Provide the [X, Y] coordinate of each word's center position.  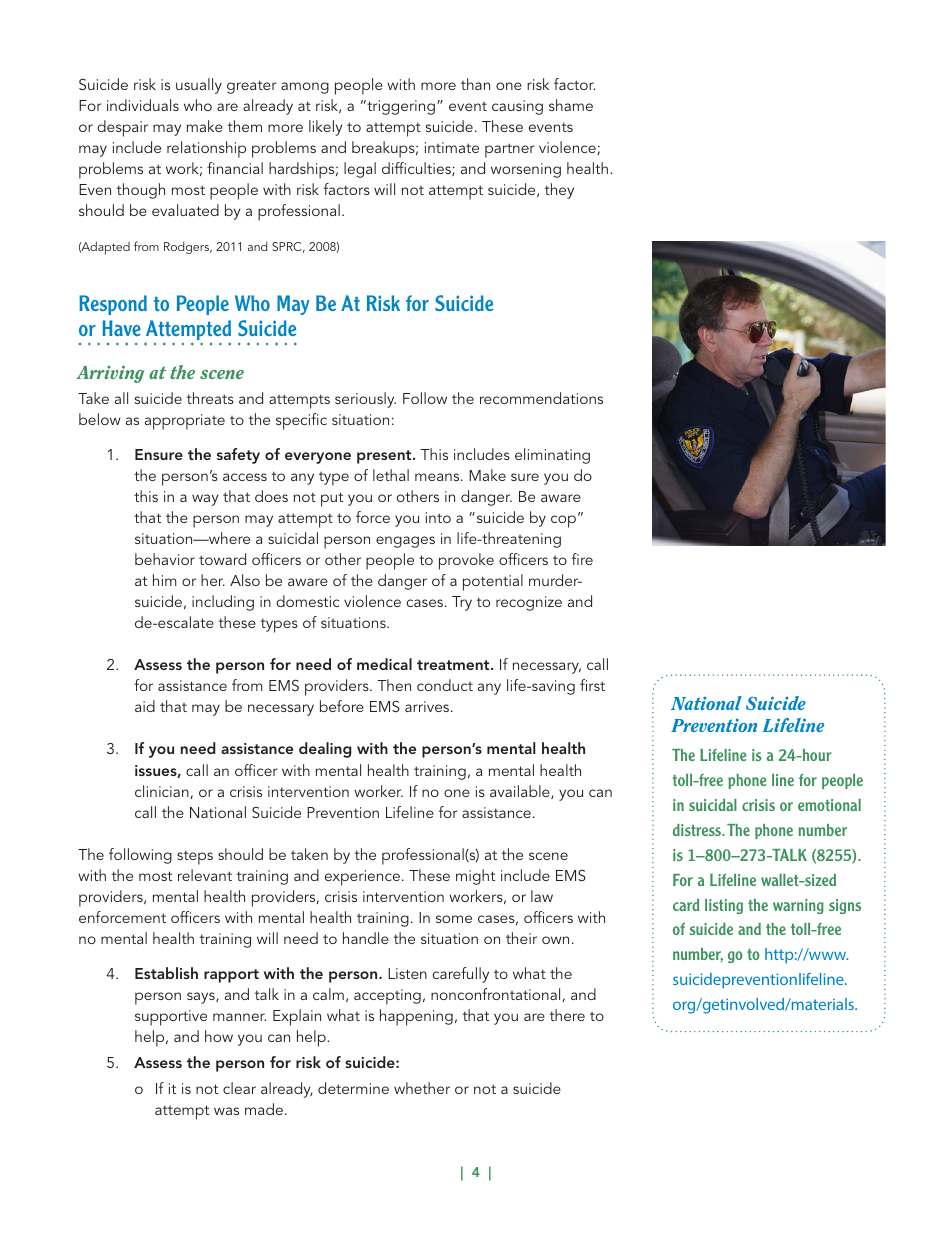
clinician [163, 792]
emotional [829, 805]
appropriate [185, 422]
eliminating [552, 456]
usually [199, 86]
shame [571, 105]
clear [239, 1088]
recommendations [541, 398]
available [521, 792]
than [475, 84]
